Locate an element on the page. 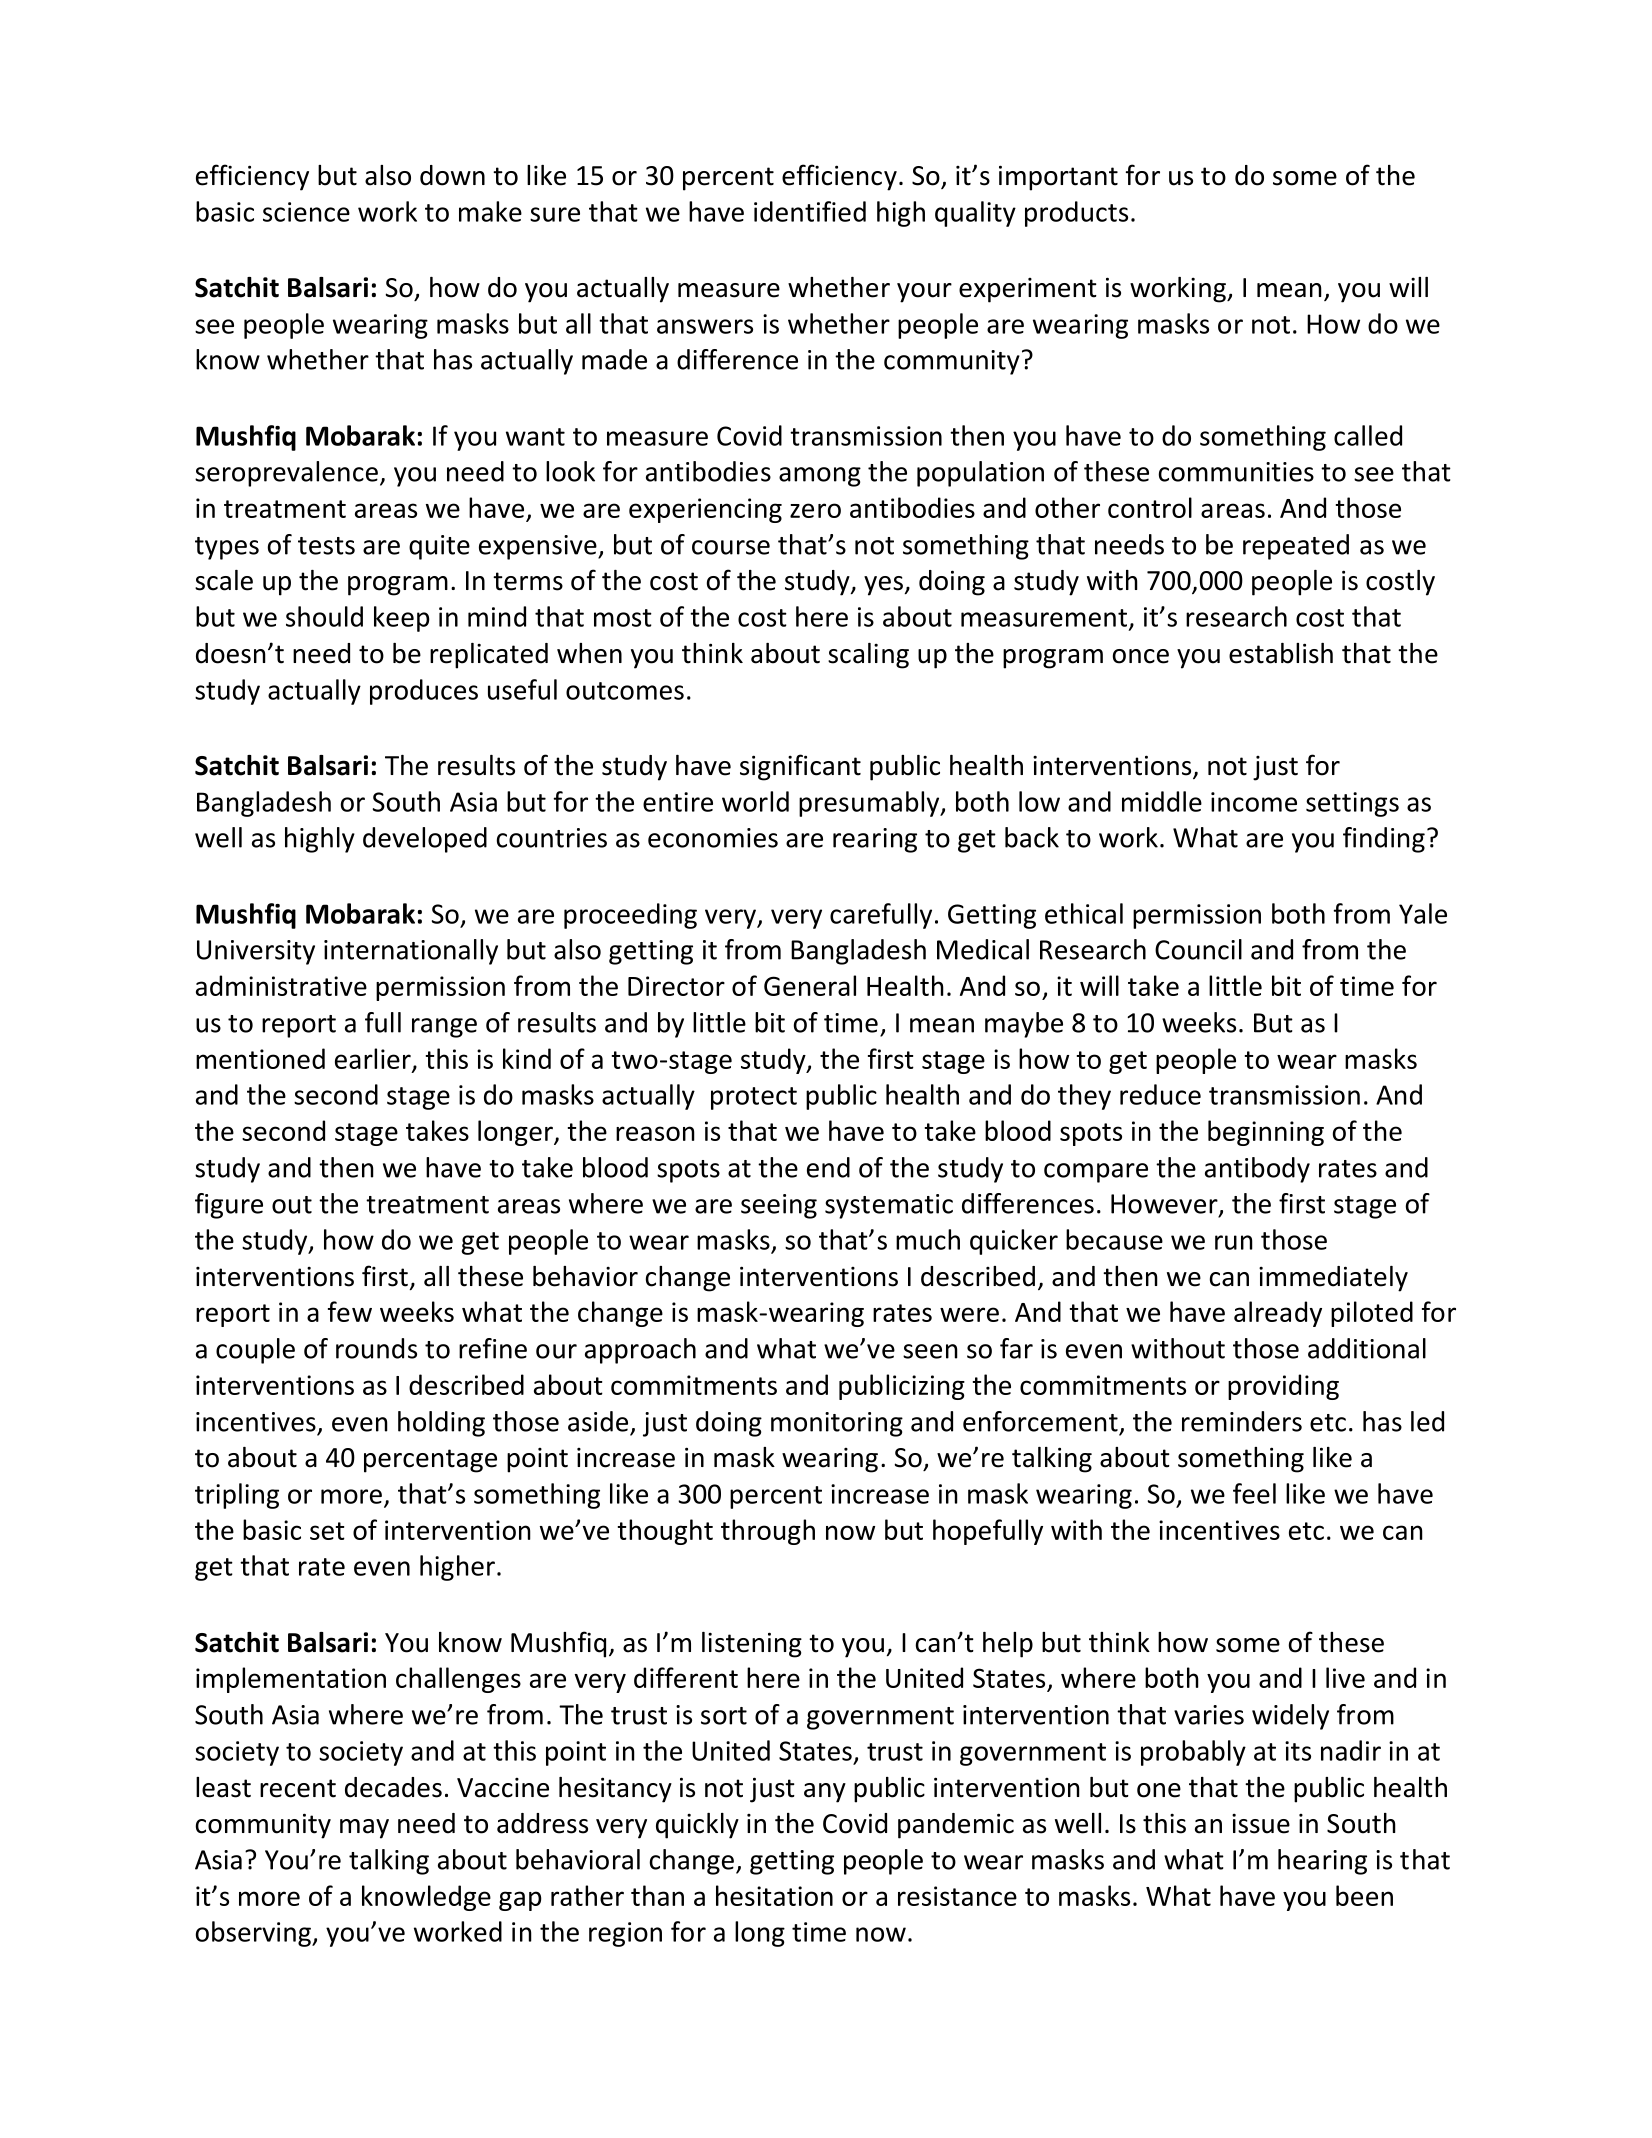 The height and width of the image is (2138, 1652). hearing is located at coordinates (1322, 1862).
